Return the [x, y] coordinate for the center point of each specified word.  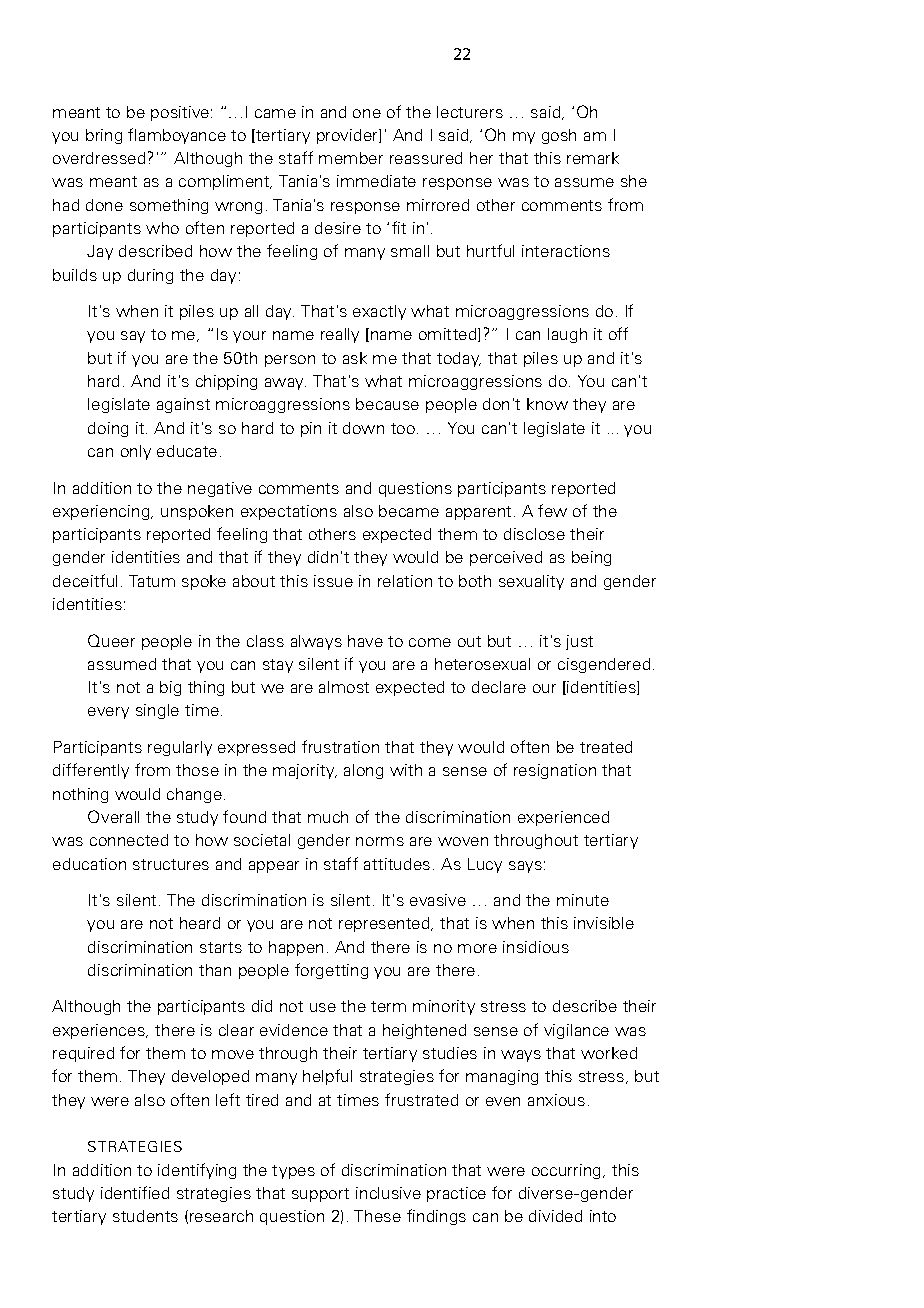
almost [344, 687]
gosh [559, 136]
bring [104, 136]
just [579, 642]
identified [135, 1192]
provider [348, 136]
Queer [111, 640]
